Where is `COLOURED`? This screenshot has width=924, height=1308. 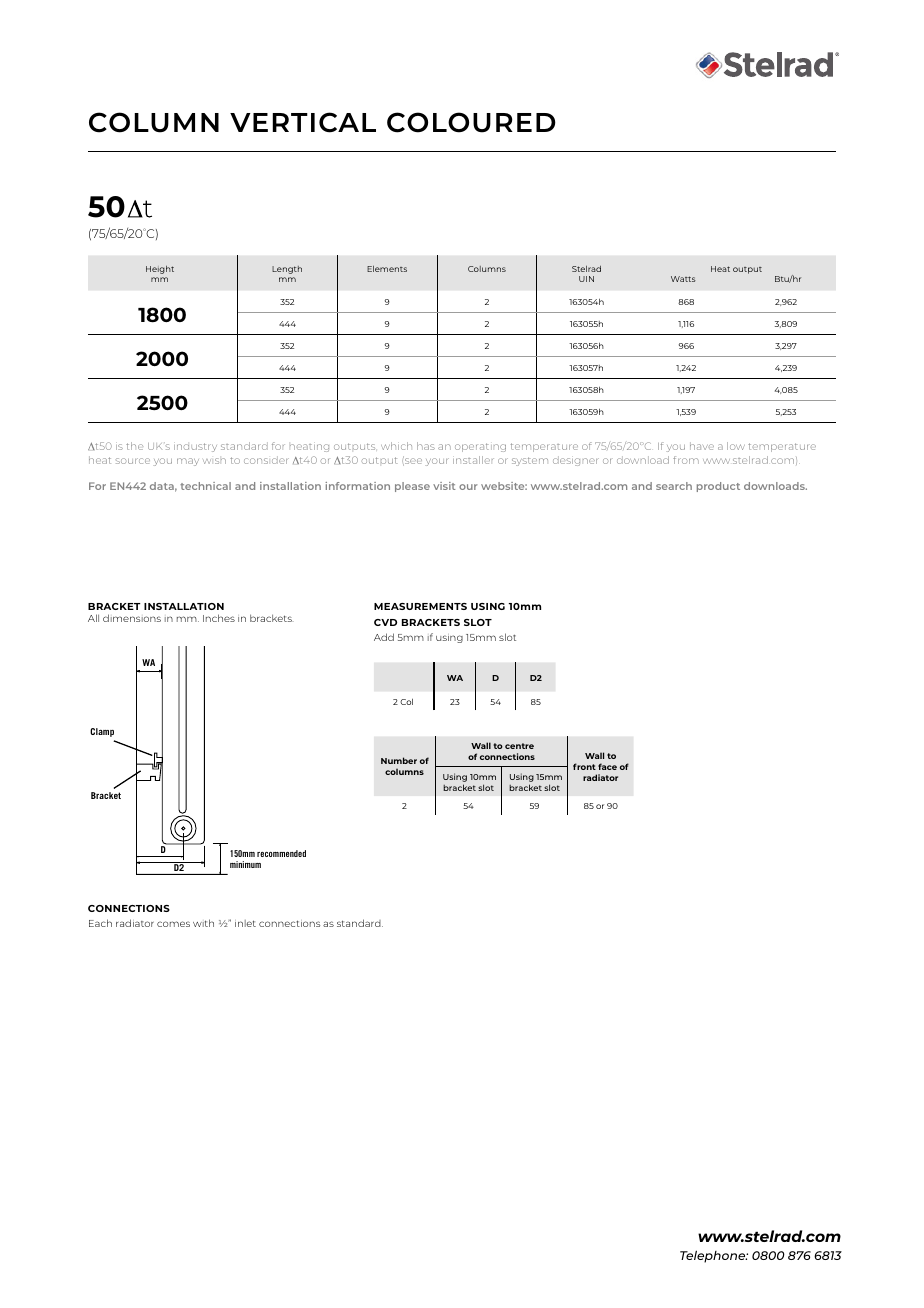 COLOURED is located at coordinates (471, 122).
